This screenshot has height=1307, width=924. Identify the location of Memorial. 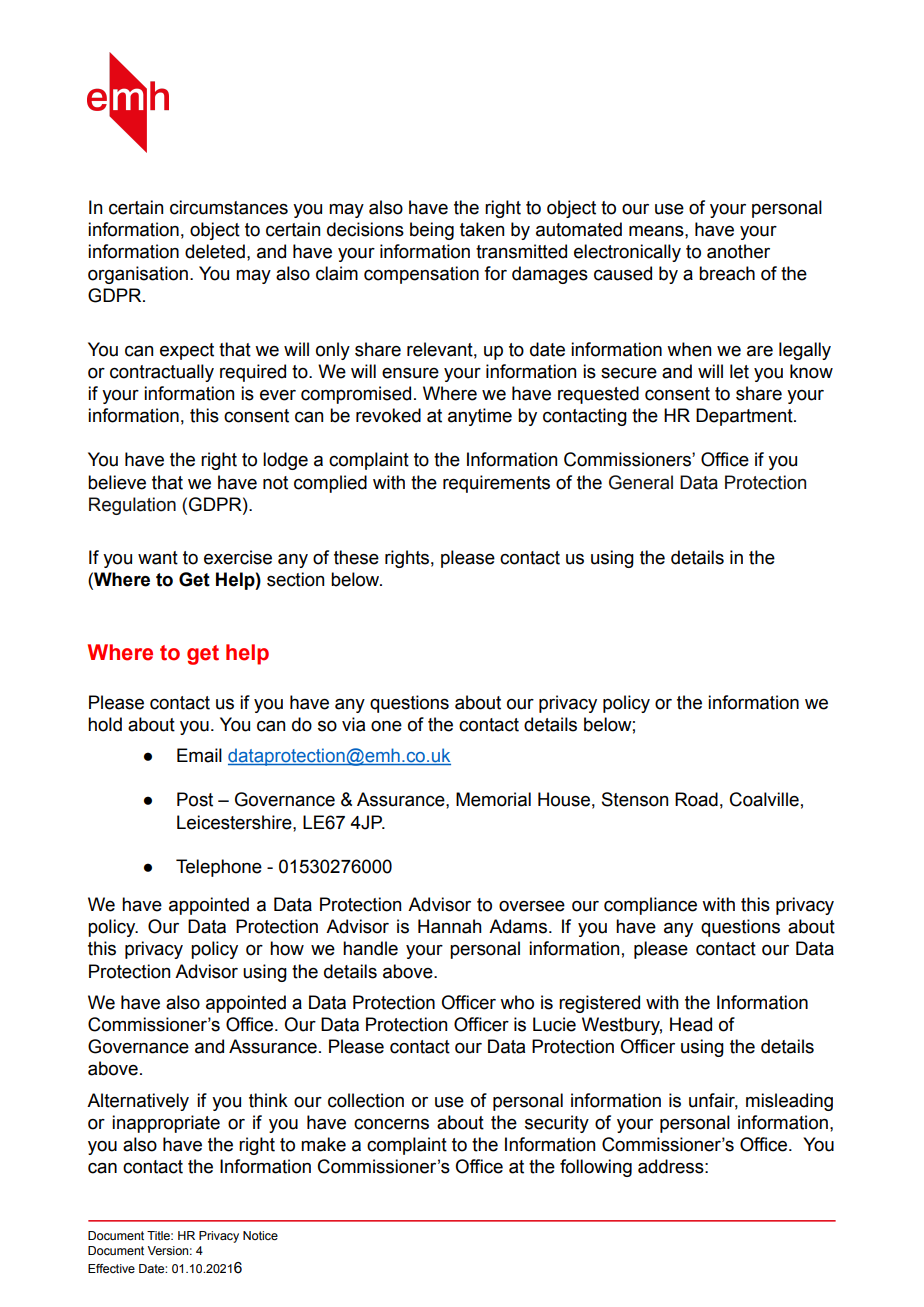
(493, 799).
